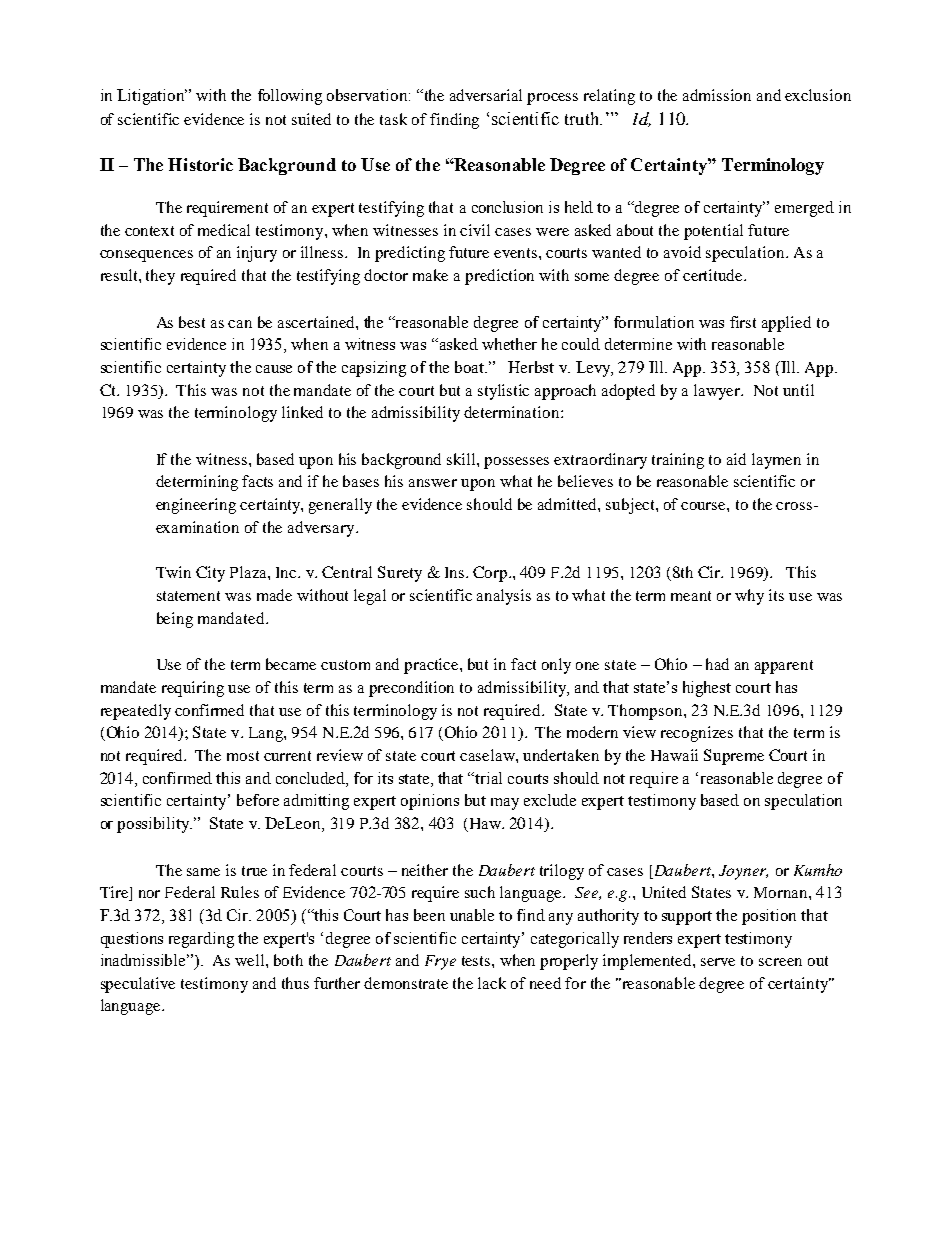  I want to click on Litigation, so click(152, 97).
